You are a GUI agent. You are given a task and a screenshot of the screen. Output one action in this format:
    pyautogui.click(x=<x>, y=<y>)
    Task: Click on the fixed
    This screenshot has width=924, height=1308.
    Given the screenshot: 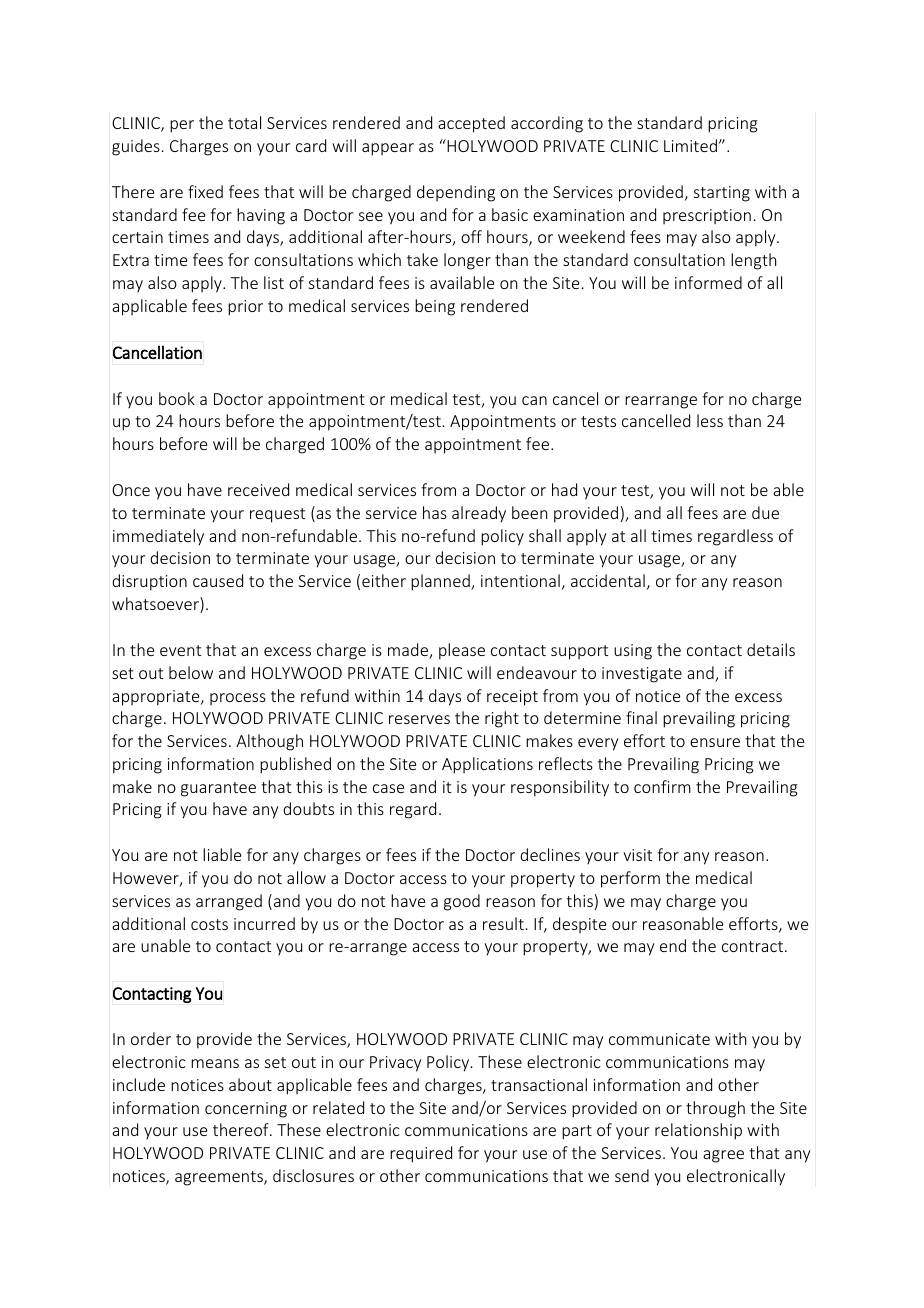 What is the action you would take?
    pyautogui.click(x=205, y=191)
